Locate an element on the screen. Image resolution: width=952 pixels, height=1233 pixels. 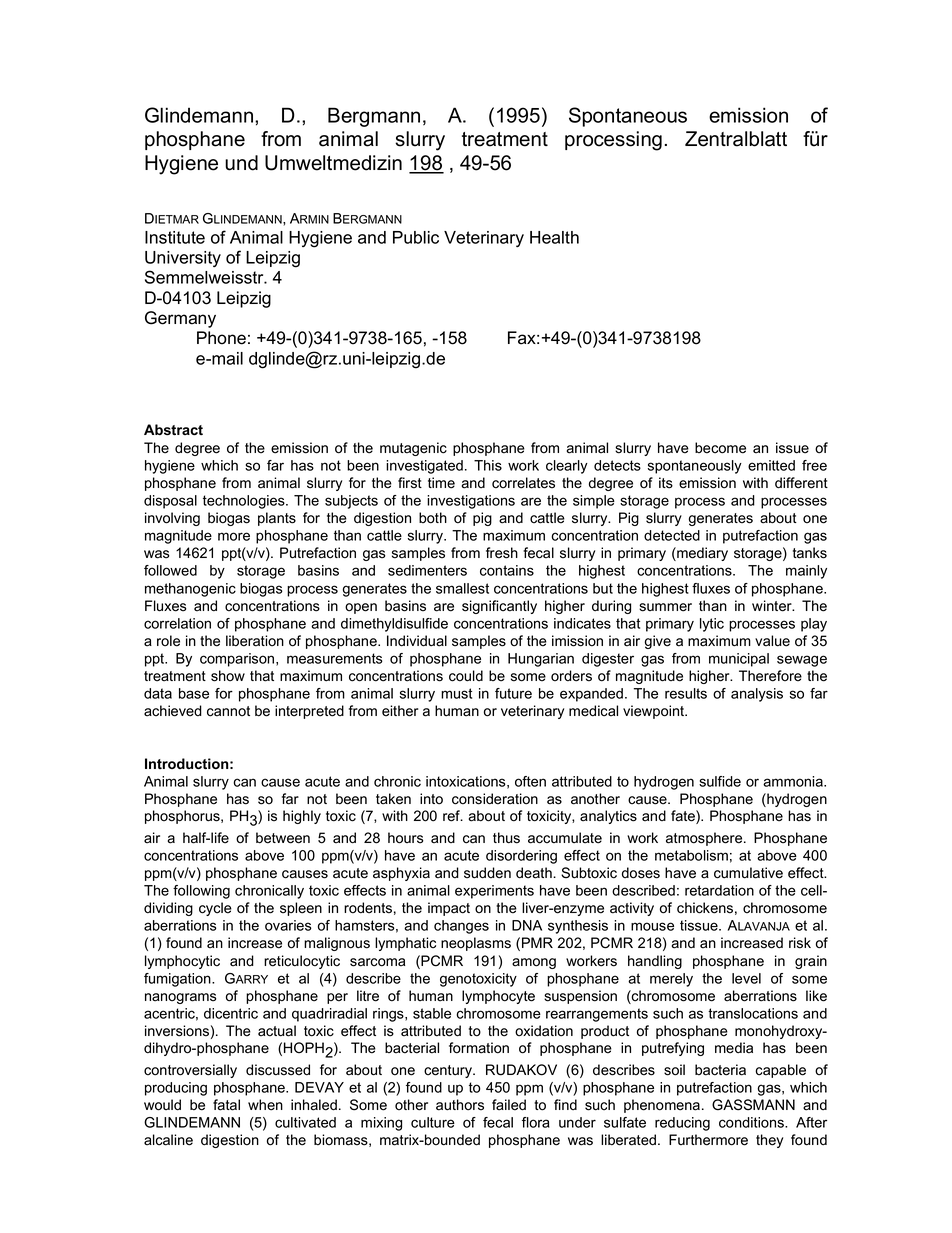
Health is located at coordinates (554, 237).
